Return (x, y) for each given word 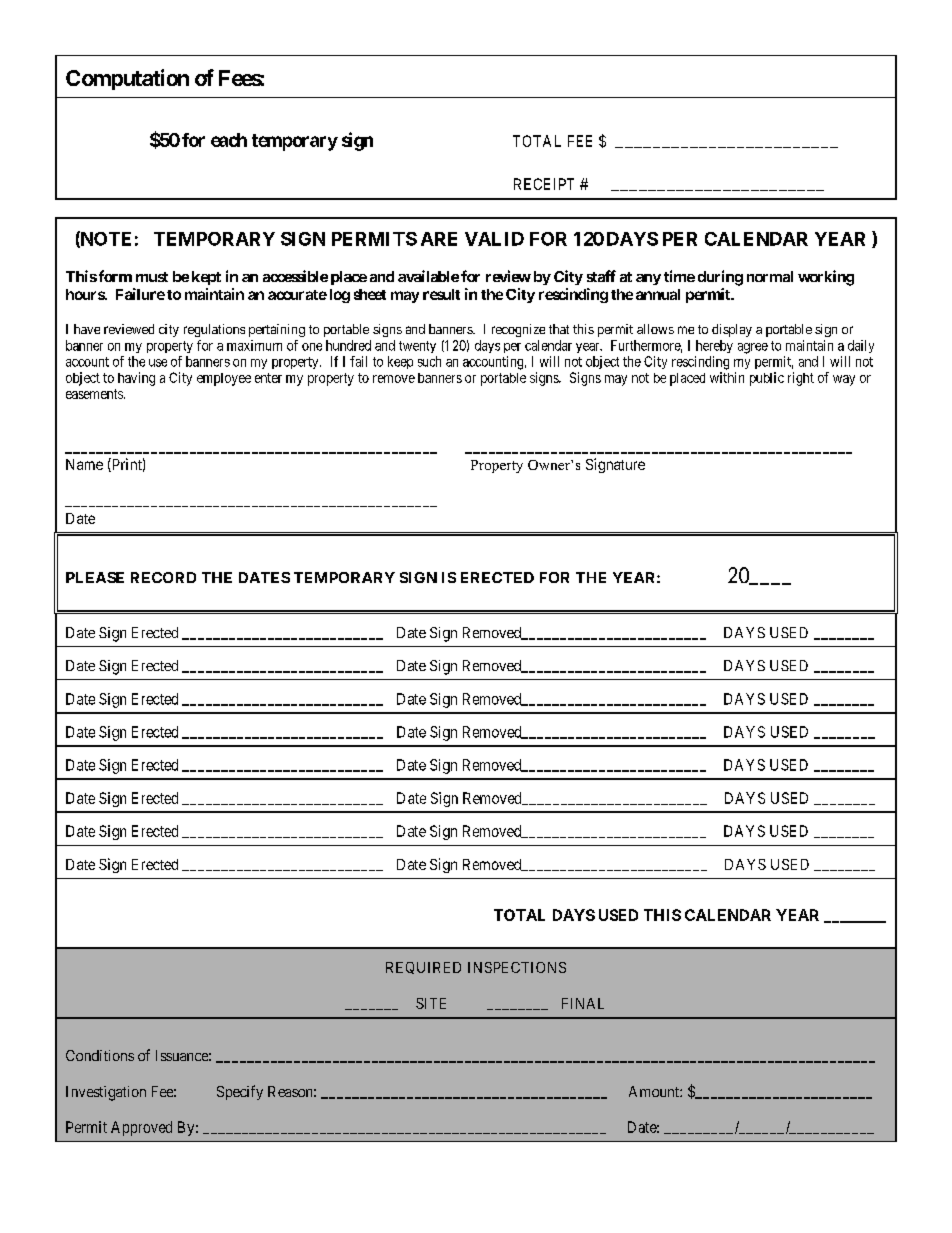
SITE (431, 1003)
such (429, 361)
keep (400, 362)
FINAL (583, 1003)
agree (753, 348)
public (767, 379)
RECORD (163, 577)
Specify (240, 1092)
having (136, 379)
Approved (141, 1128)
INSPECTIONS (517, 967)
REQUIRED (423, 968)
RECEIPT (544, 184)
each (229, 140)
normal (770, 276)
